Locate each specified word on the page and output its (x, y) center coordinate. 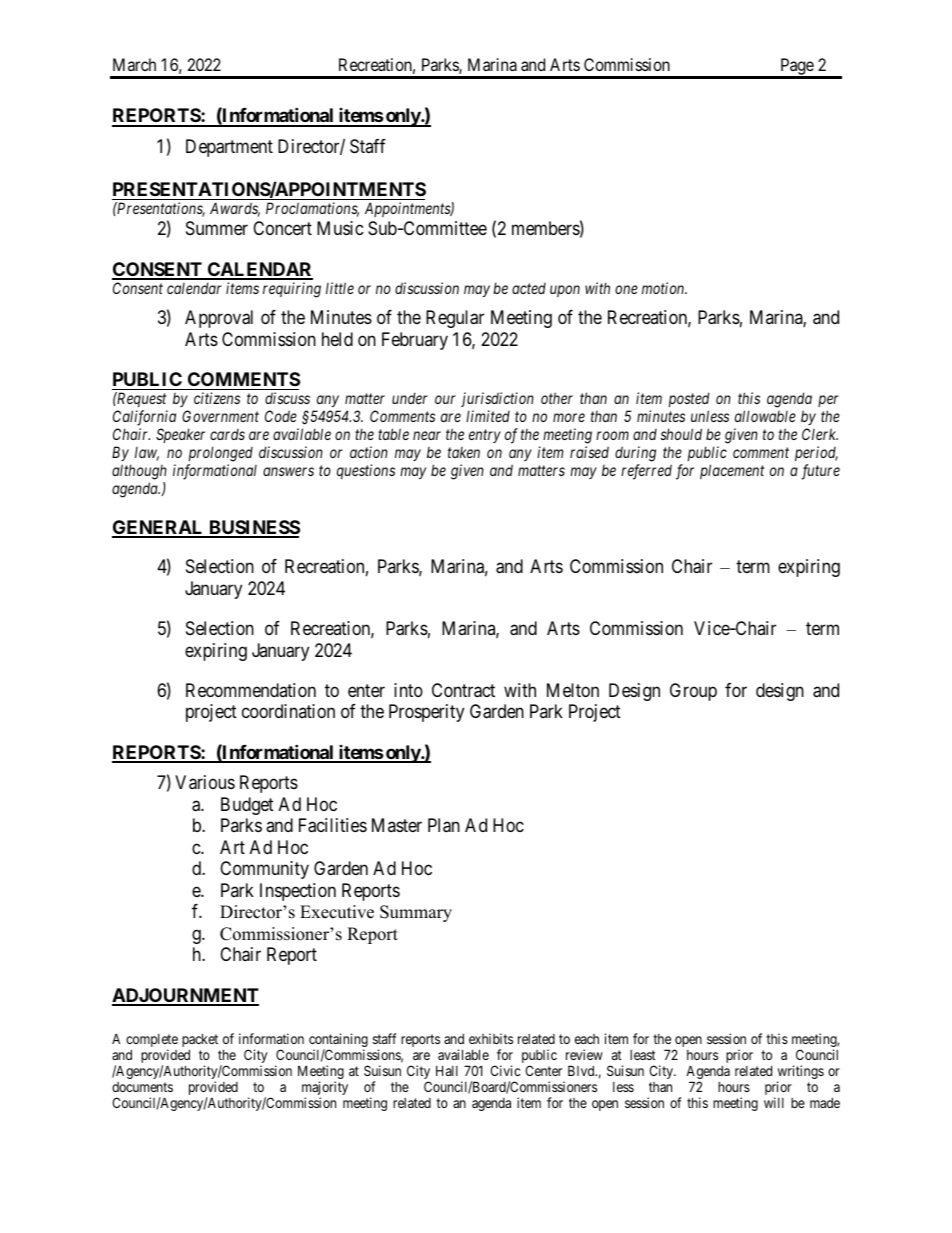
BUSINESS (253, 528)
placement (732, 471)
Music (340, 228)
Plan (444, 825)
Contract (463, 690)
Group (693, 692)
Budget (247, 806)
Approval (219, 319)
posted (689, 399)
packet (200, 1040)
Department (229, 148)
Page (796, 68)
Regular (455, 319)
